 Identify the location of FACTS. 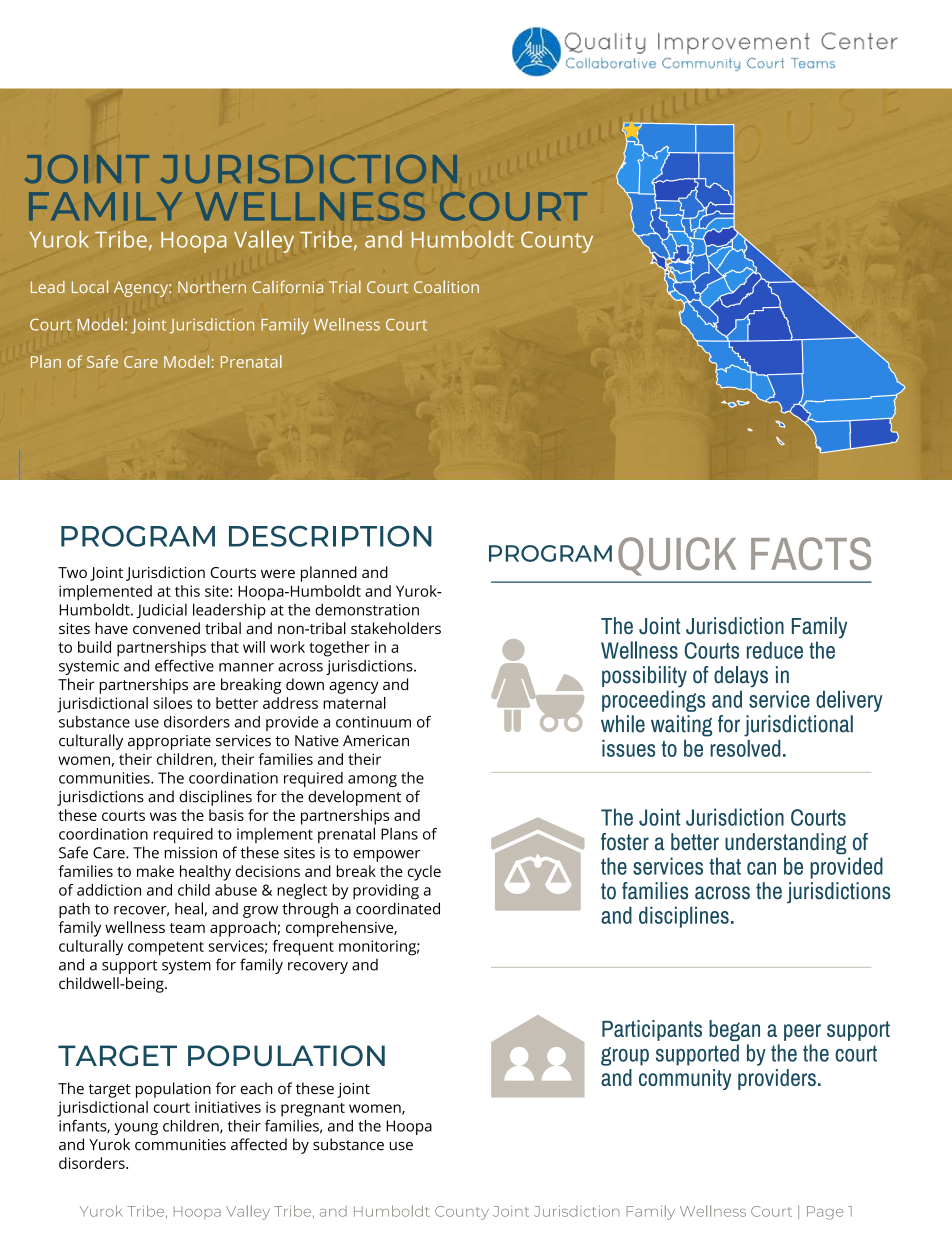
(811, 553).
